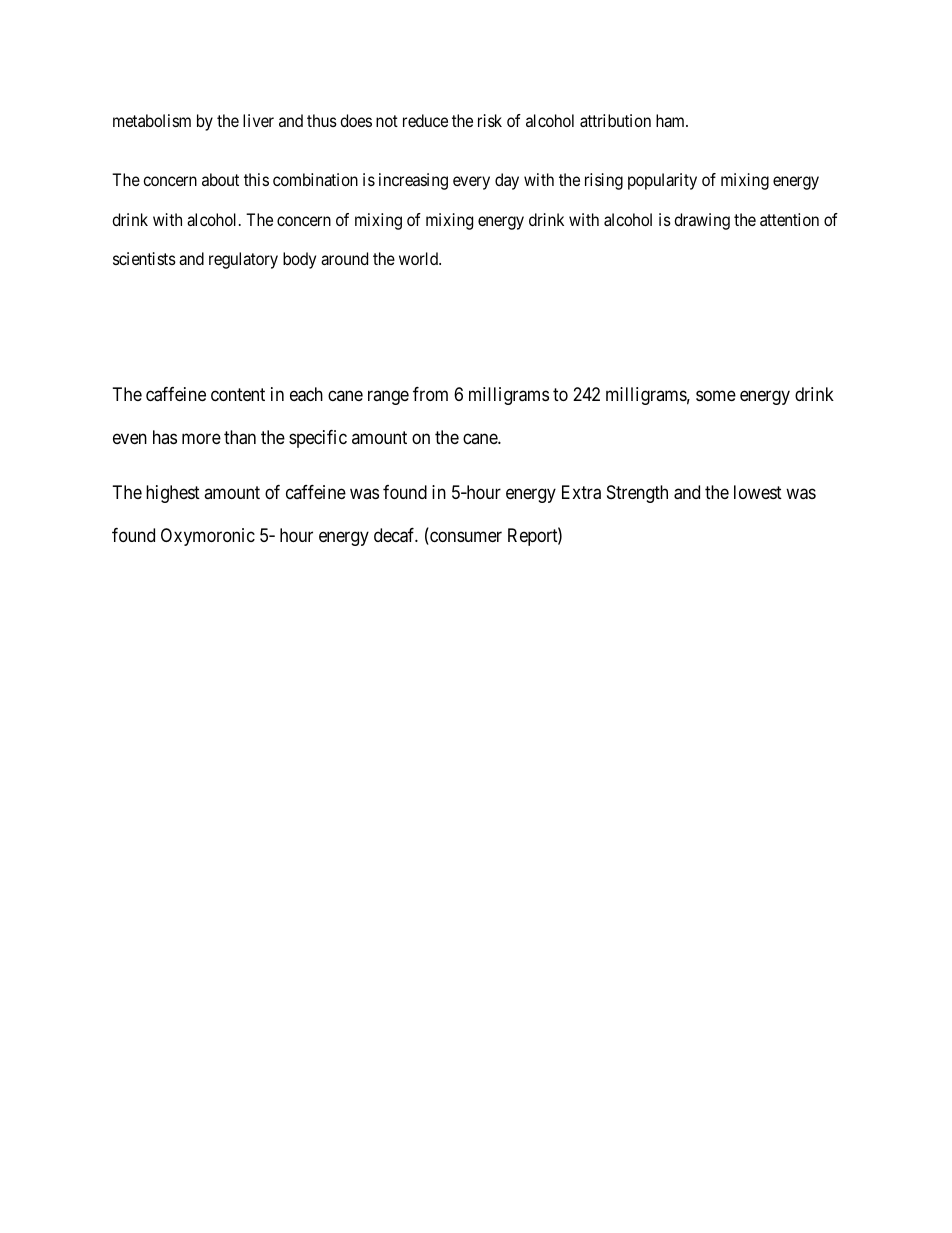 Image resolution: width=952 pixels, height=1233 pixels. What do you see at coordinates (716, 395) in the screenshot?
I see `some` at bounding box center [716, 395].
